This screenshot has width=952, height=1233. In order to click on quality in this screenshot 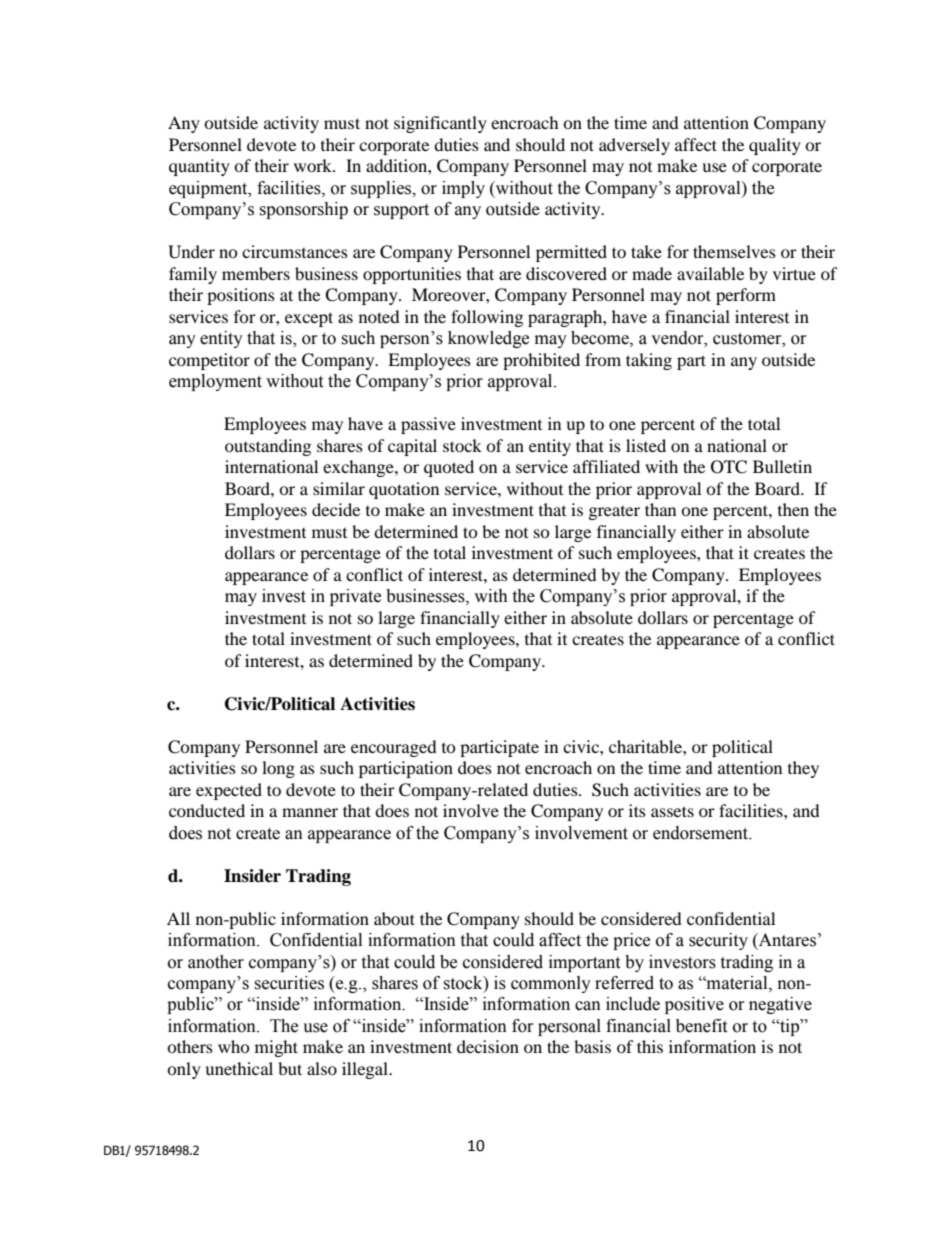, I will do `click(775, 146)`.
